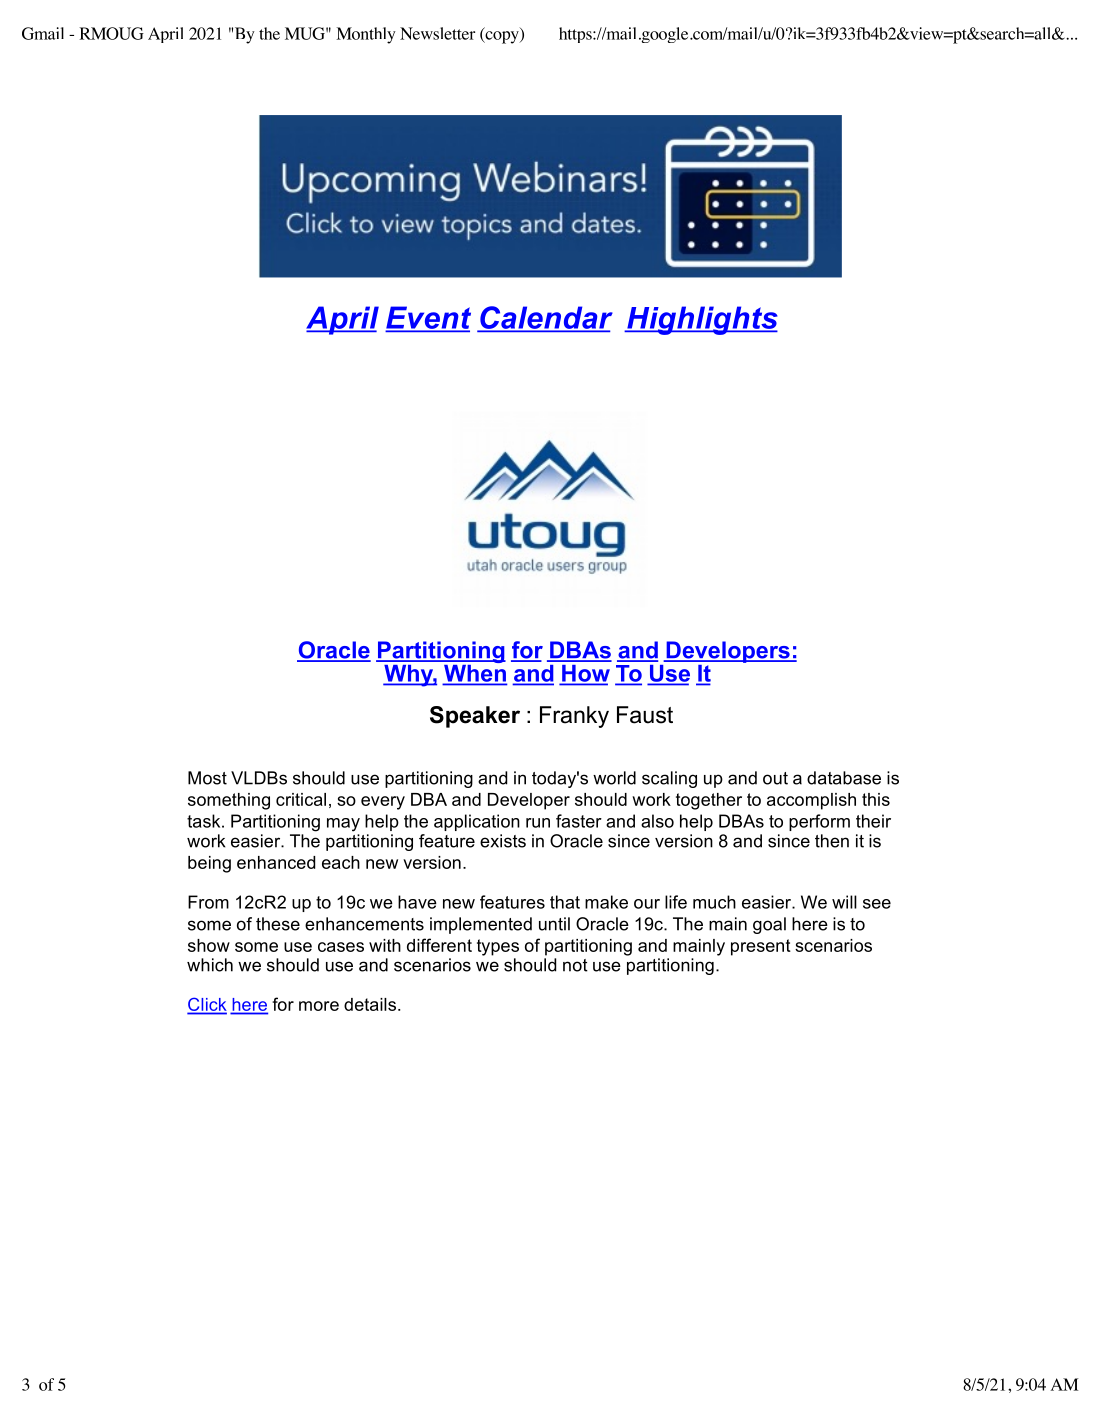 The image size is (1100, 1424). Describe the element at coordinates (319, 1006) in the screenshot. I see `more` at that location.
